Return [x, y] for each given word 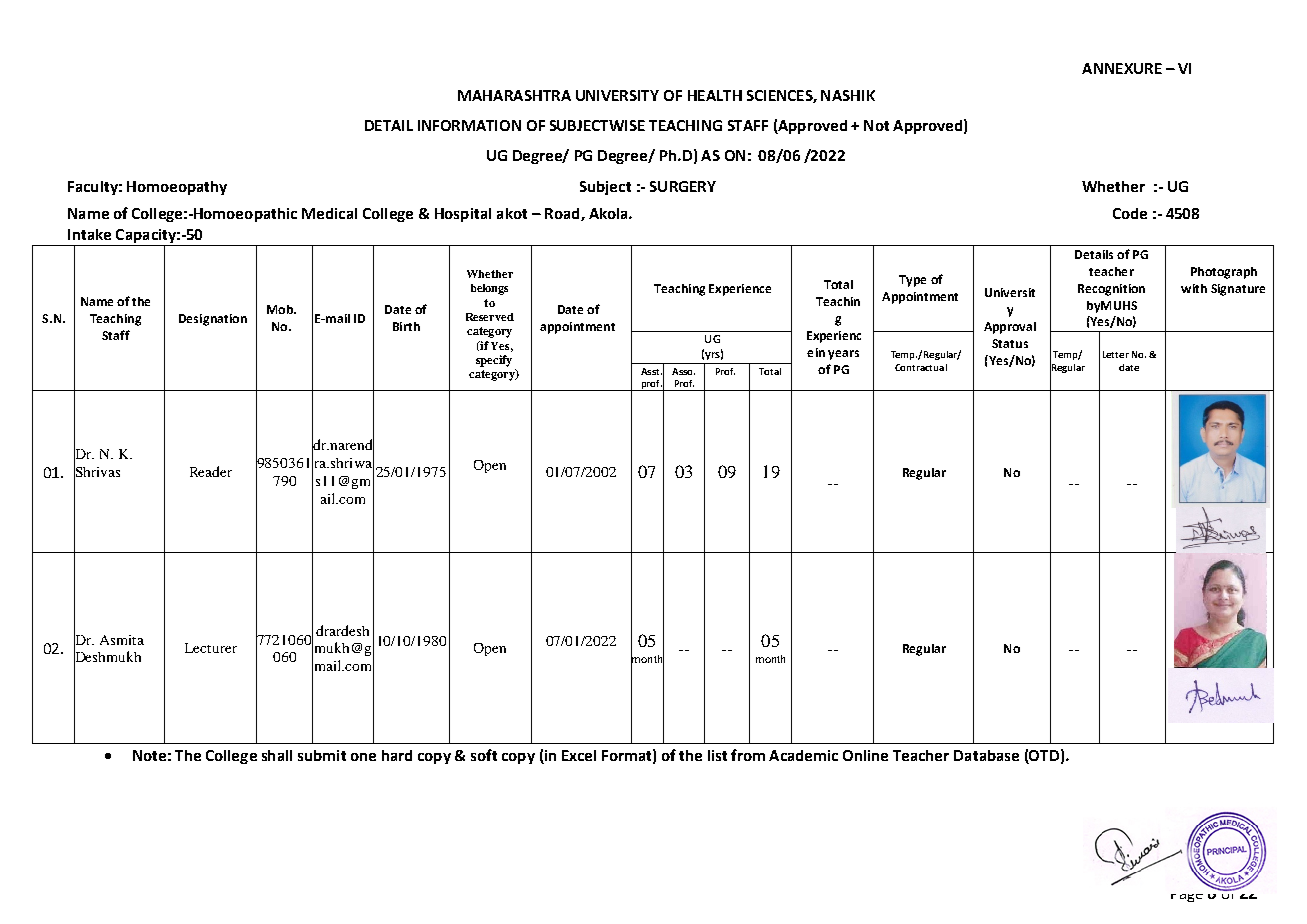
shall [277, 755]
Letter [1116, 354]
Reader [211, 471]
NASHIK [848, 95]
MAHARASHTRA [514, 95]
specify [494, 361]
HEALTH [715, 95]
